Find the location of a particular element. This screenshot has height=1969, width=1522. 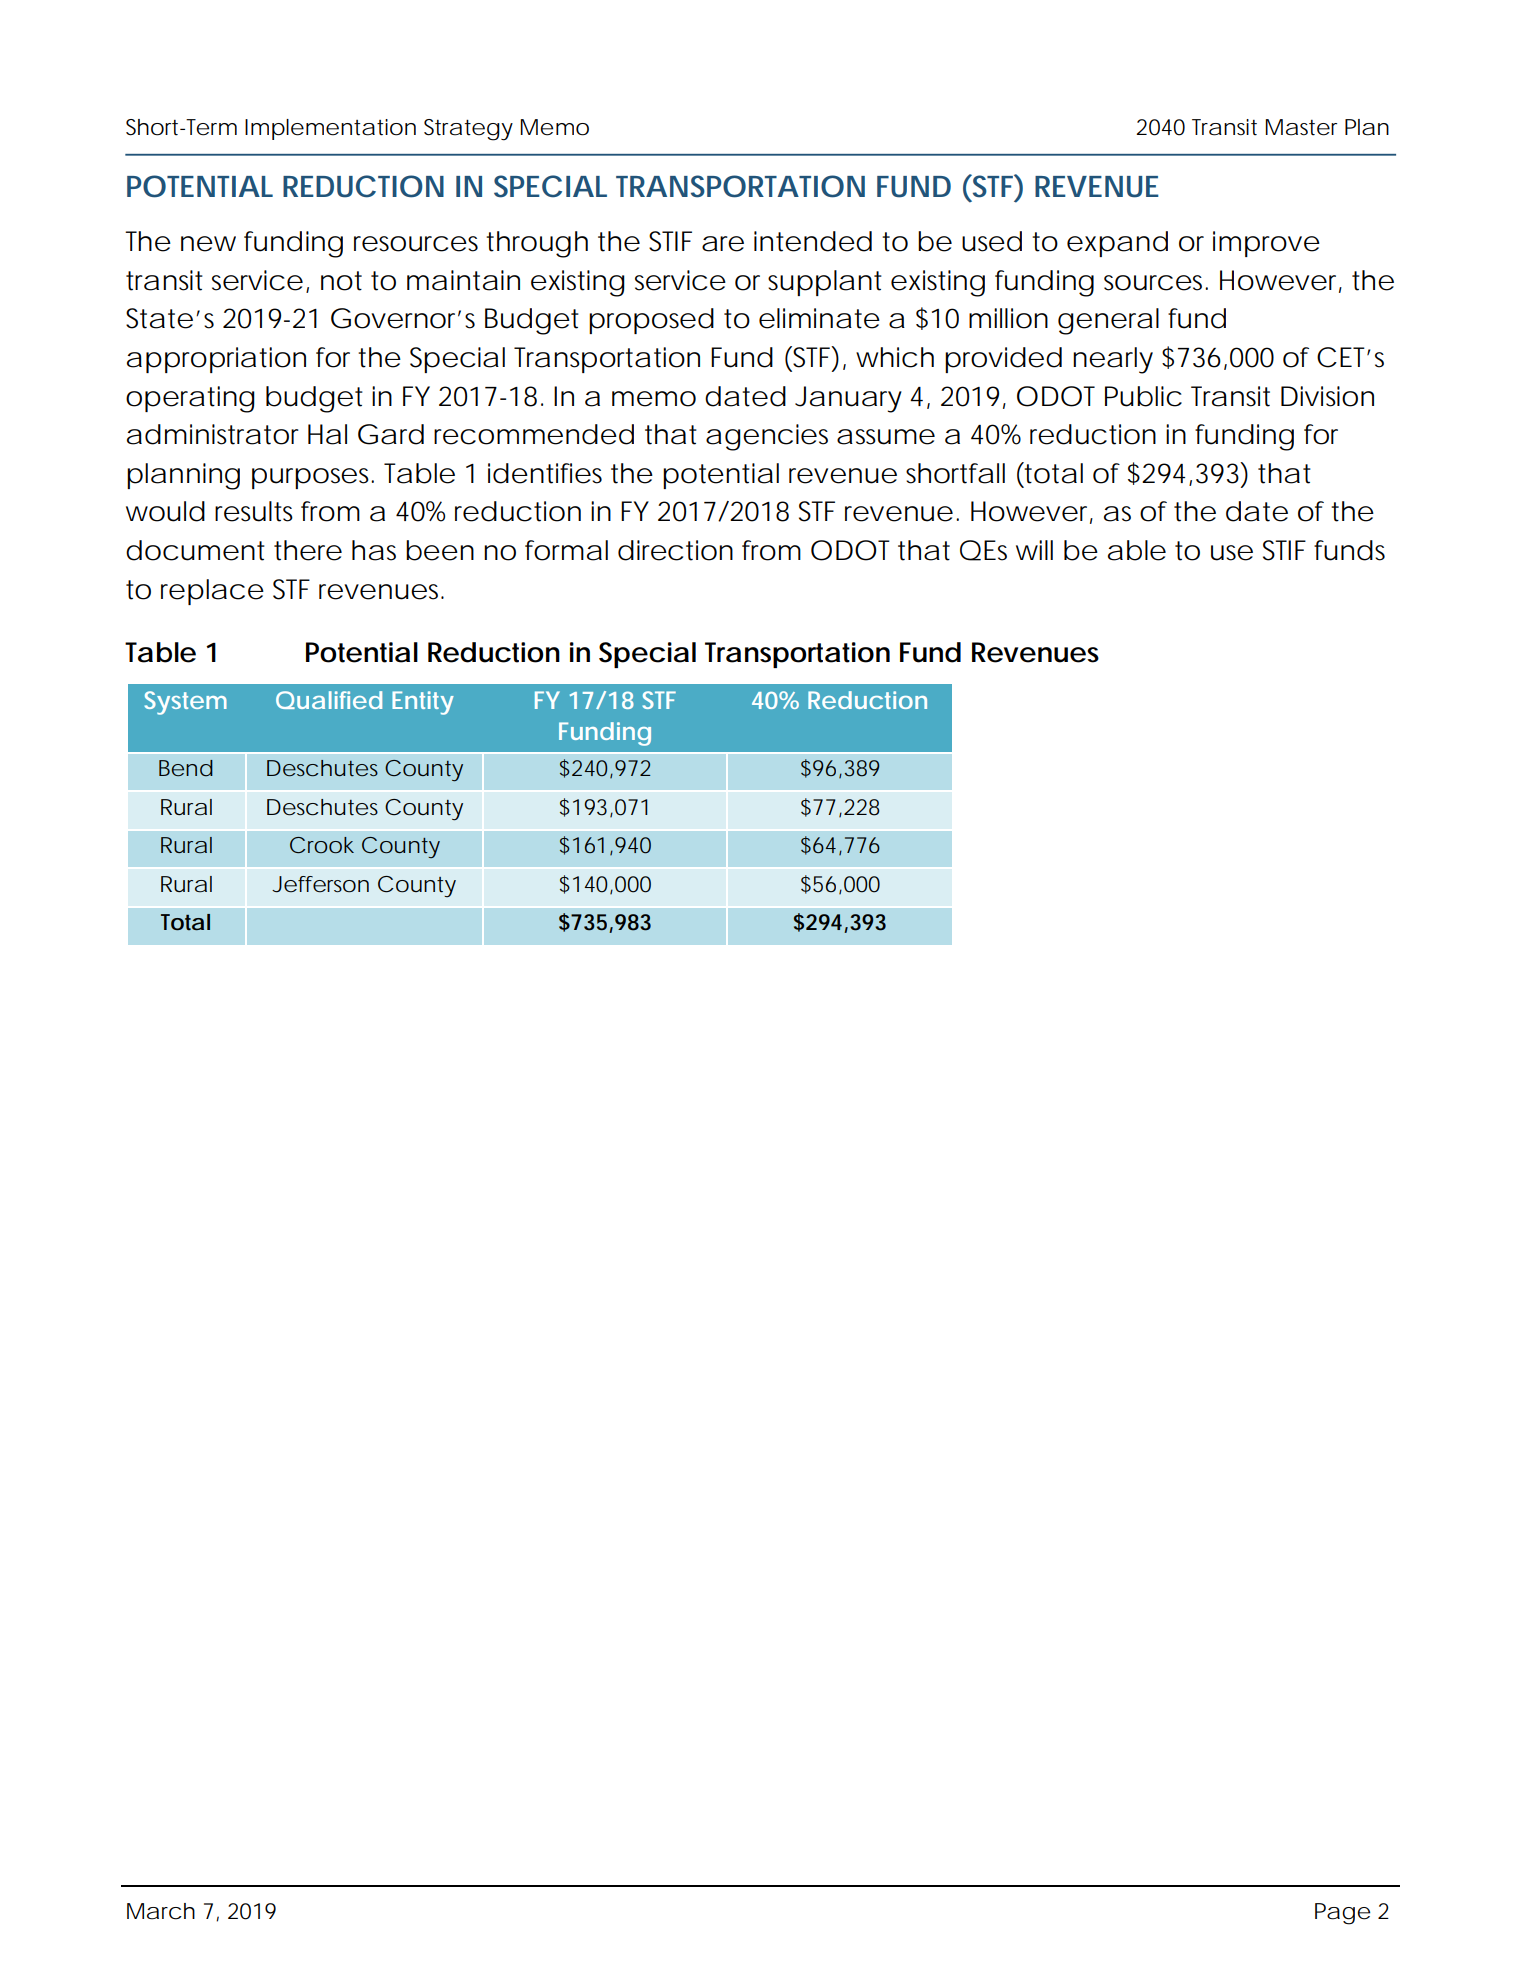

results is located at coordinates (254, 511).
